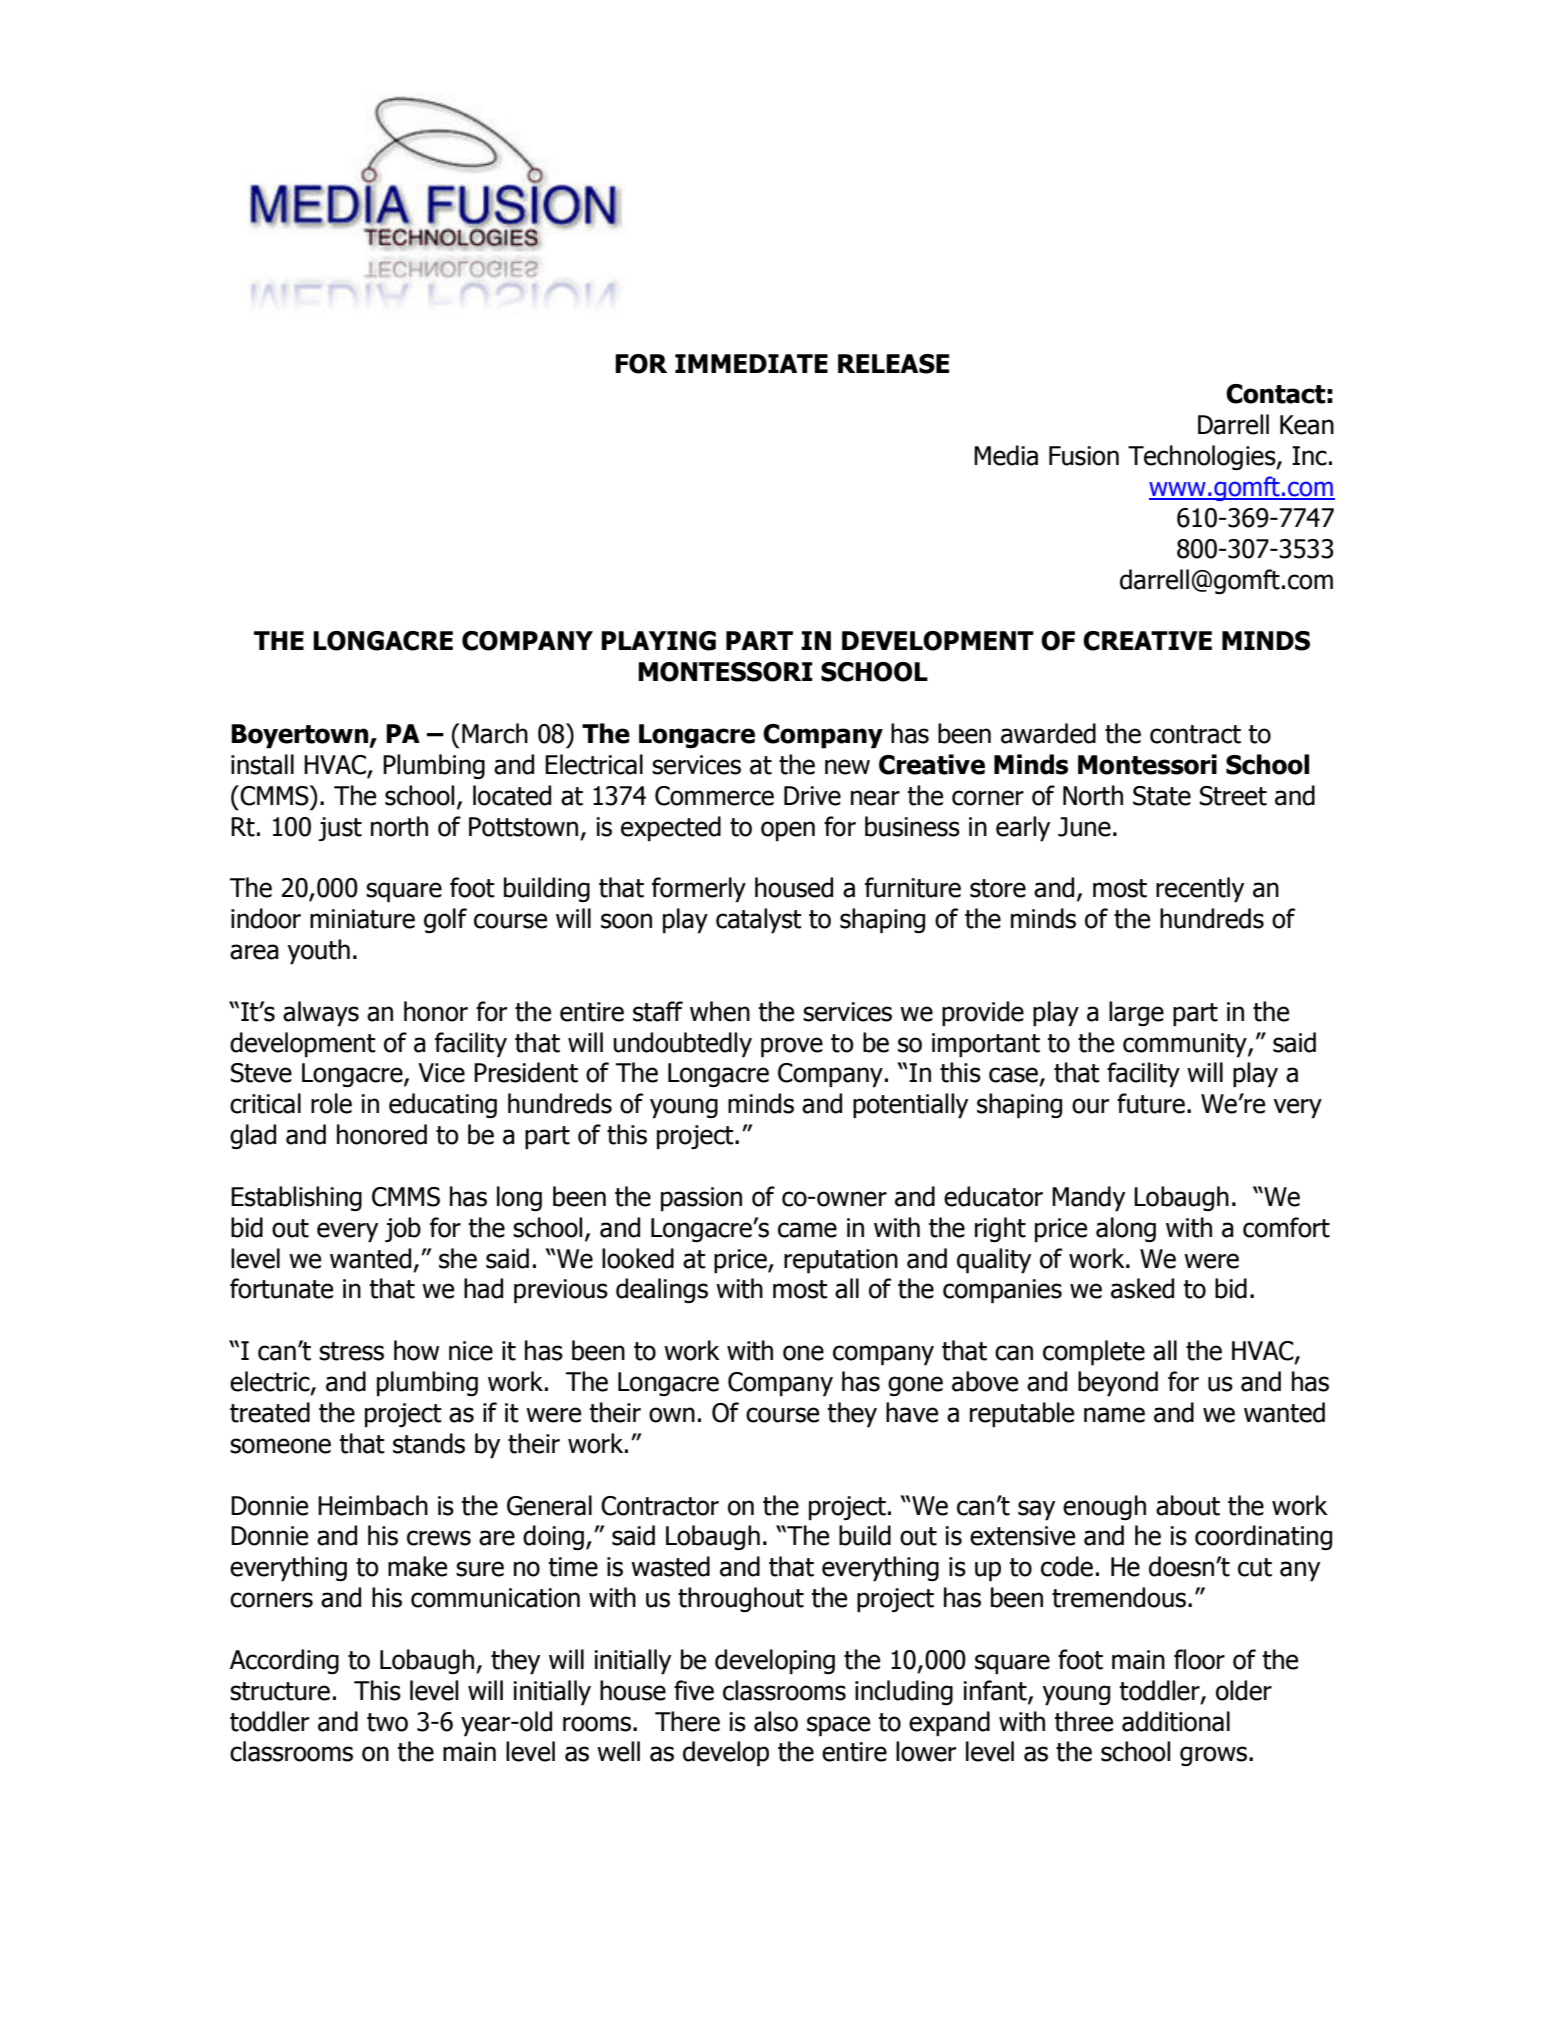 The image size is (1565, 2025). Describe the element at coordinates (841, 1261) in the screenshot. I see `reputation` at that location.
